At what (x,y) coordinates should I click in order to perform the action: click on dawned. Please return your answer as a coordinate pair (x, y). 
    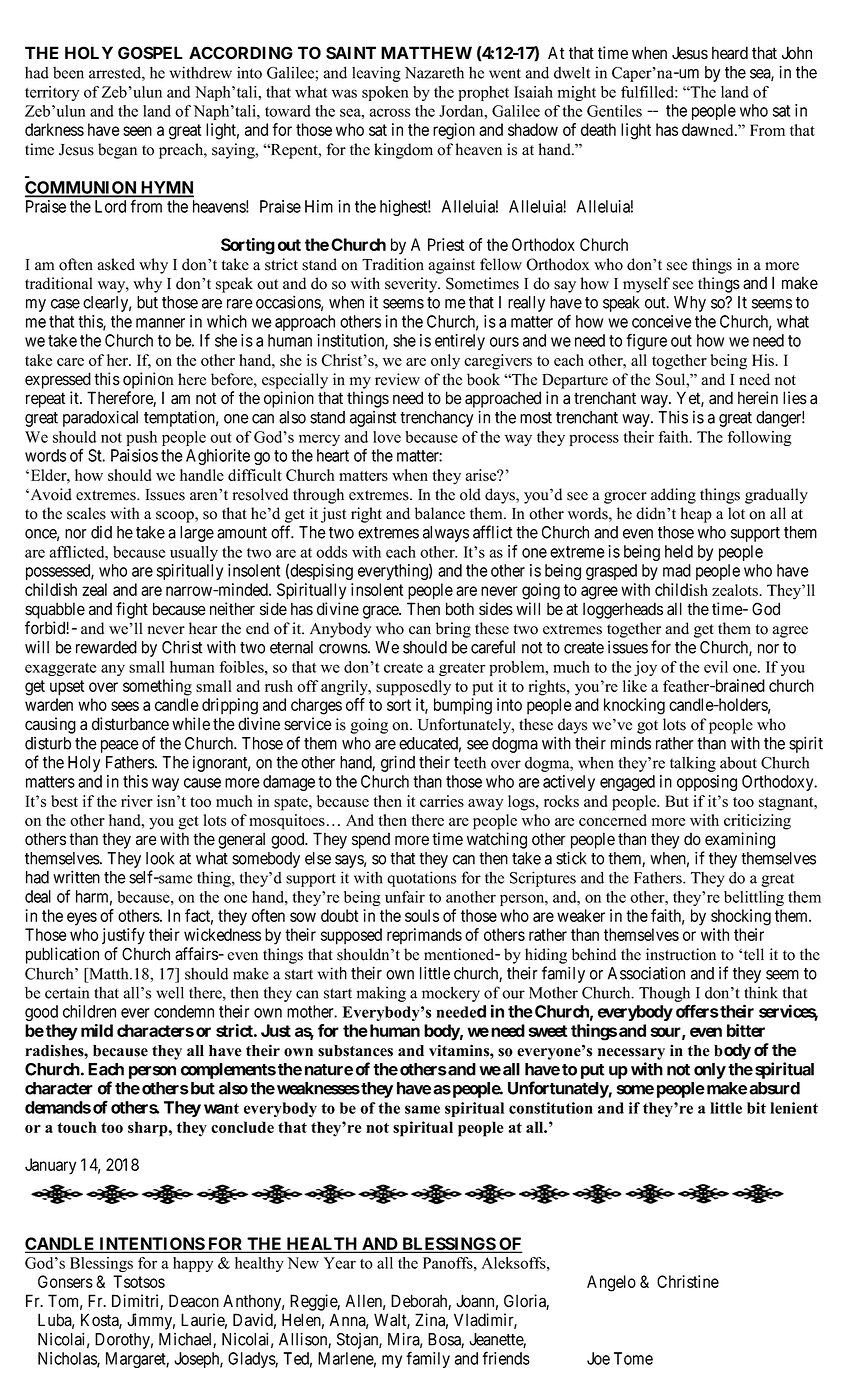
    Looking at the image, I should click on (709, 129).
